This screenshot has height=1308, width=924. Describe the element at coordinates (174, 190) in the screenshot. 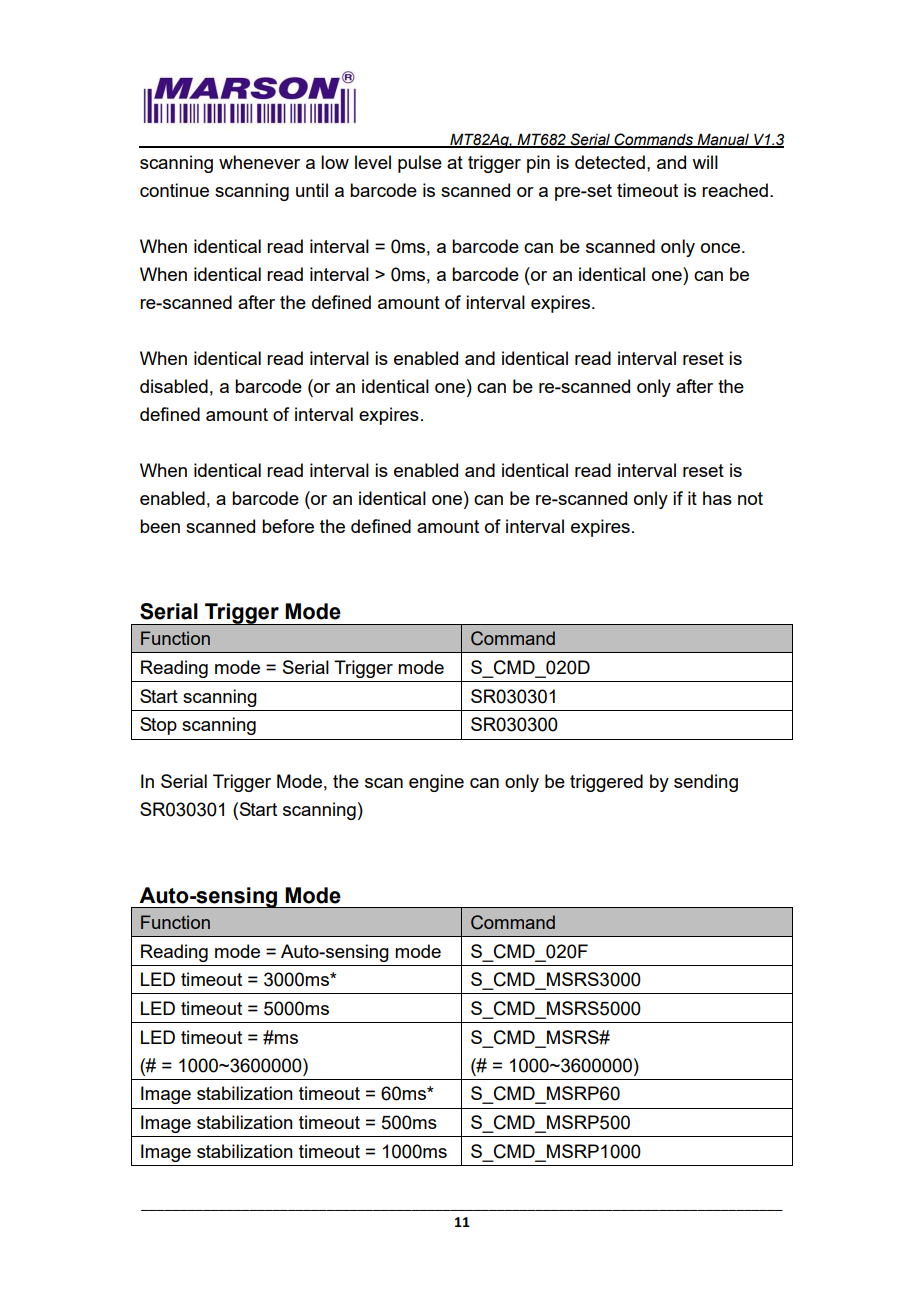

I see `continue` at that location.
